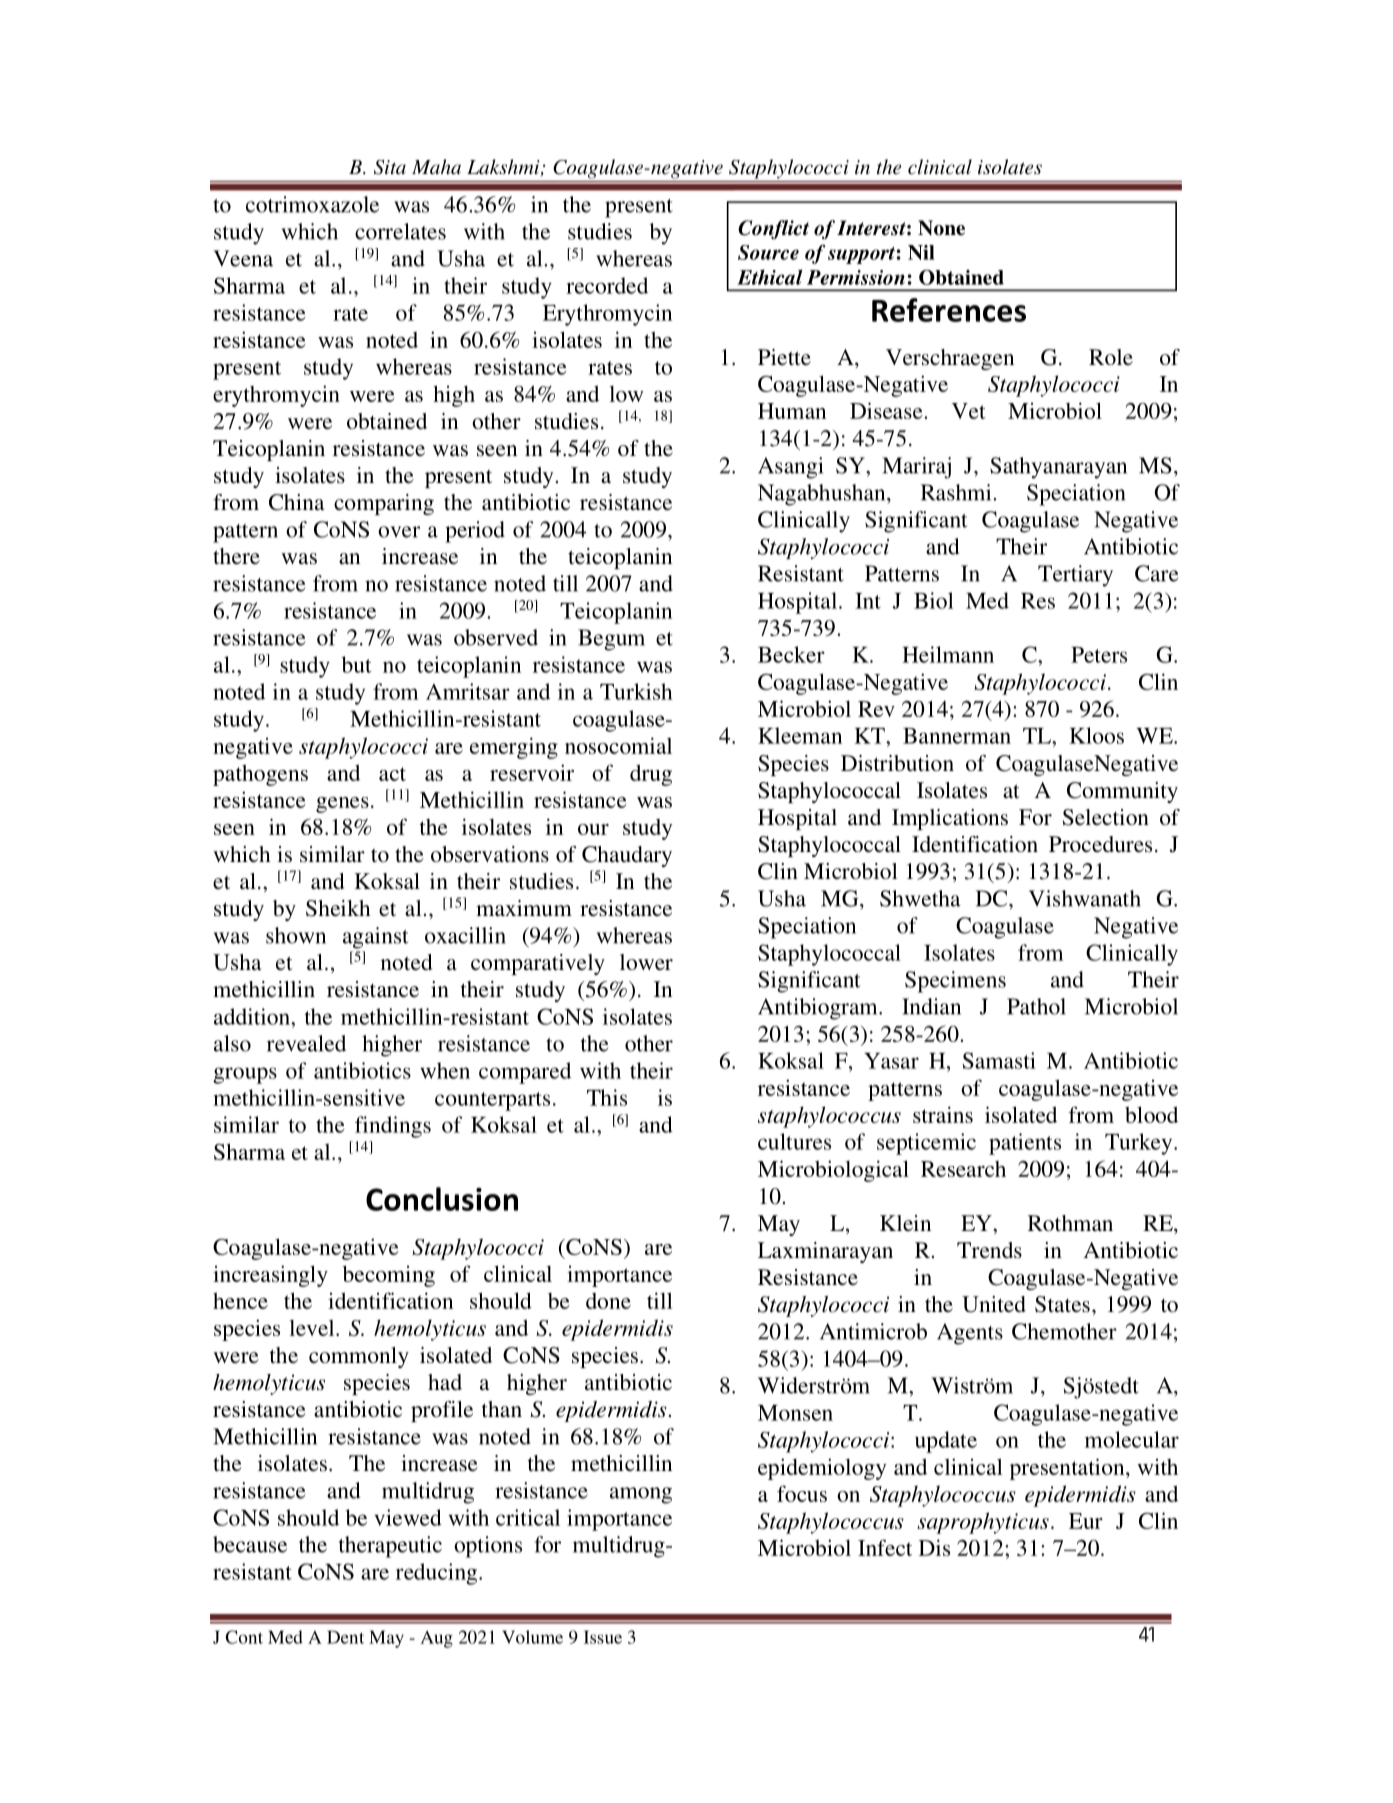 Image resolution: width=1393 pixels, height=1803 pixels. What do you see at coordinates (1100, 844) in the screenshot?
I see `Procedures` at bounding box center [1100, 844].
